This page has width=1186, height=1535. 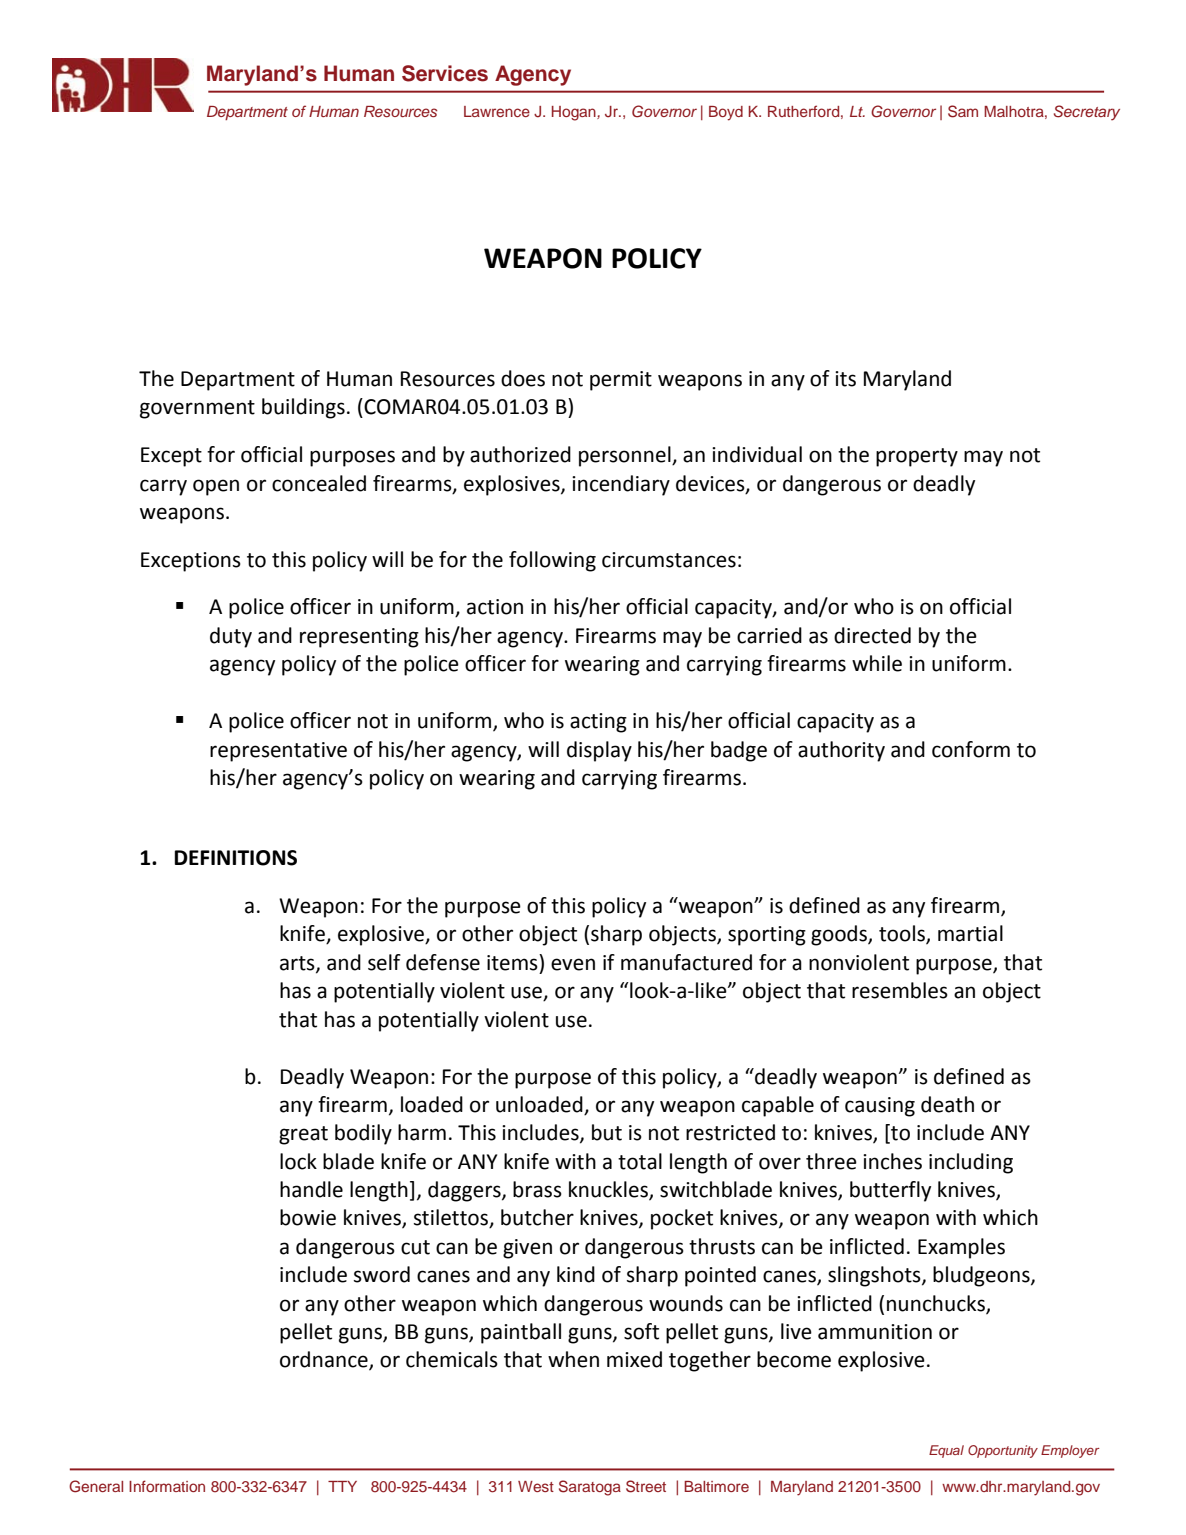 What do you see at coordinates (963, 111) in the page?
I see `Sam` at bounding box center [963, 111].
